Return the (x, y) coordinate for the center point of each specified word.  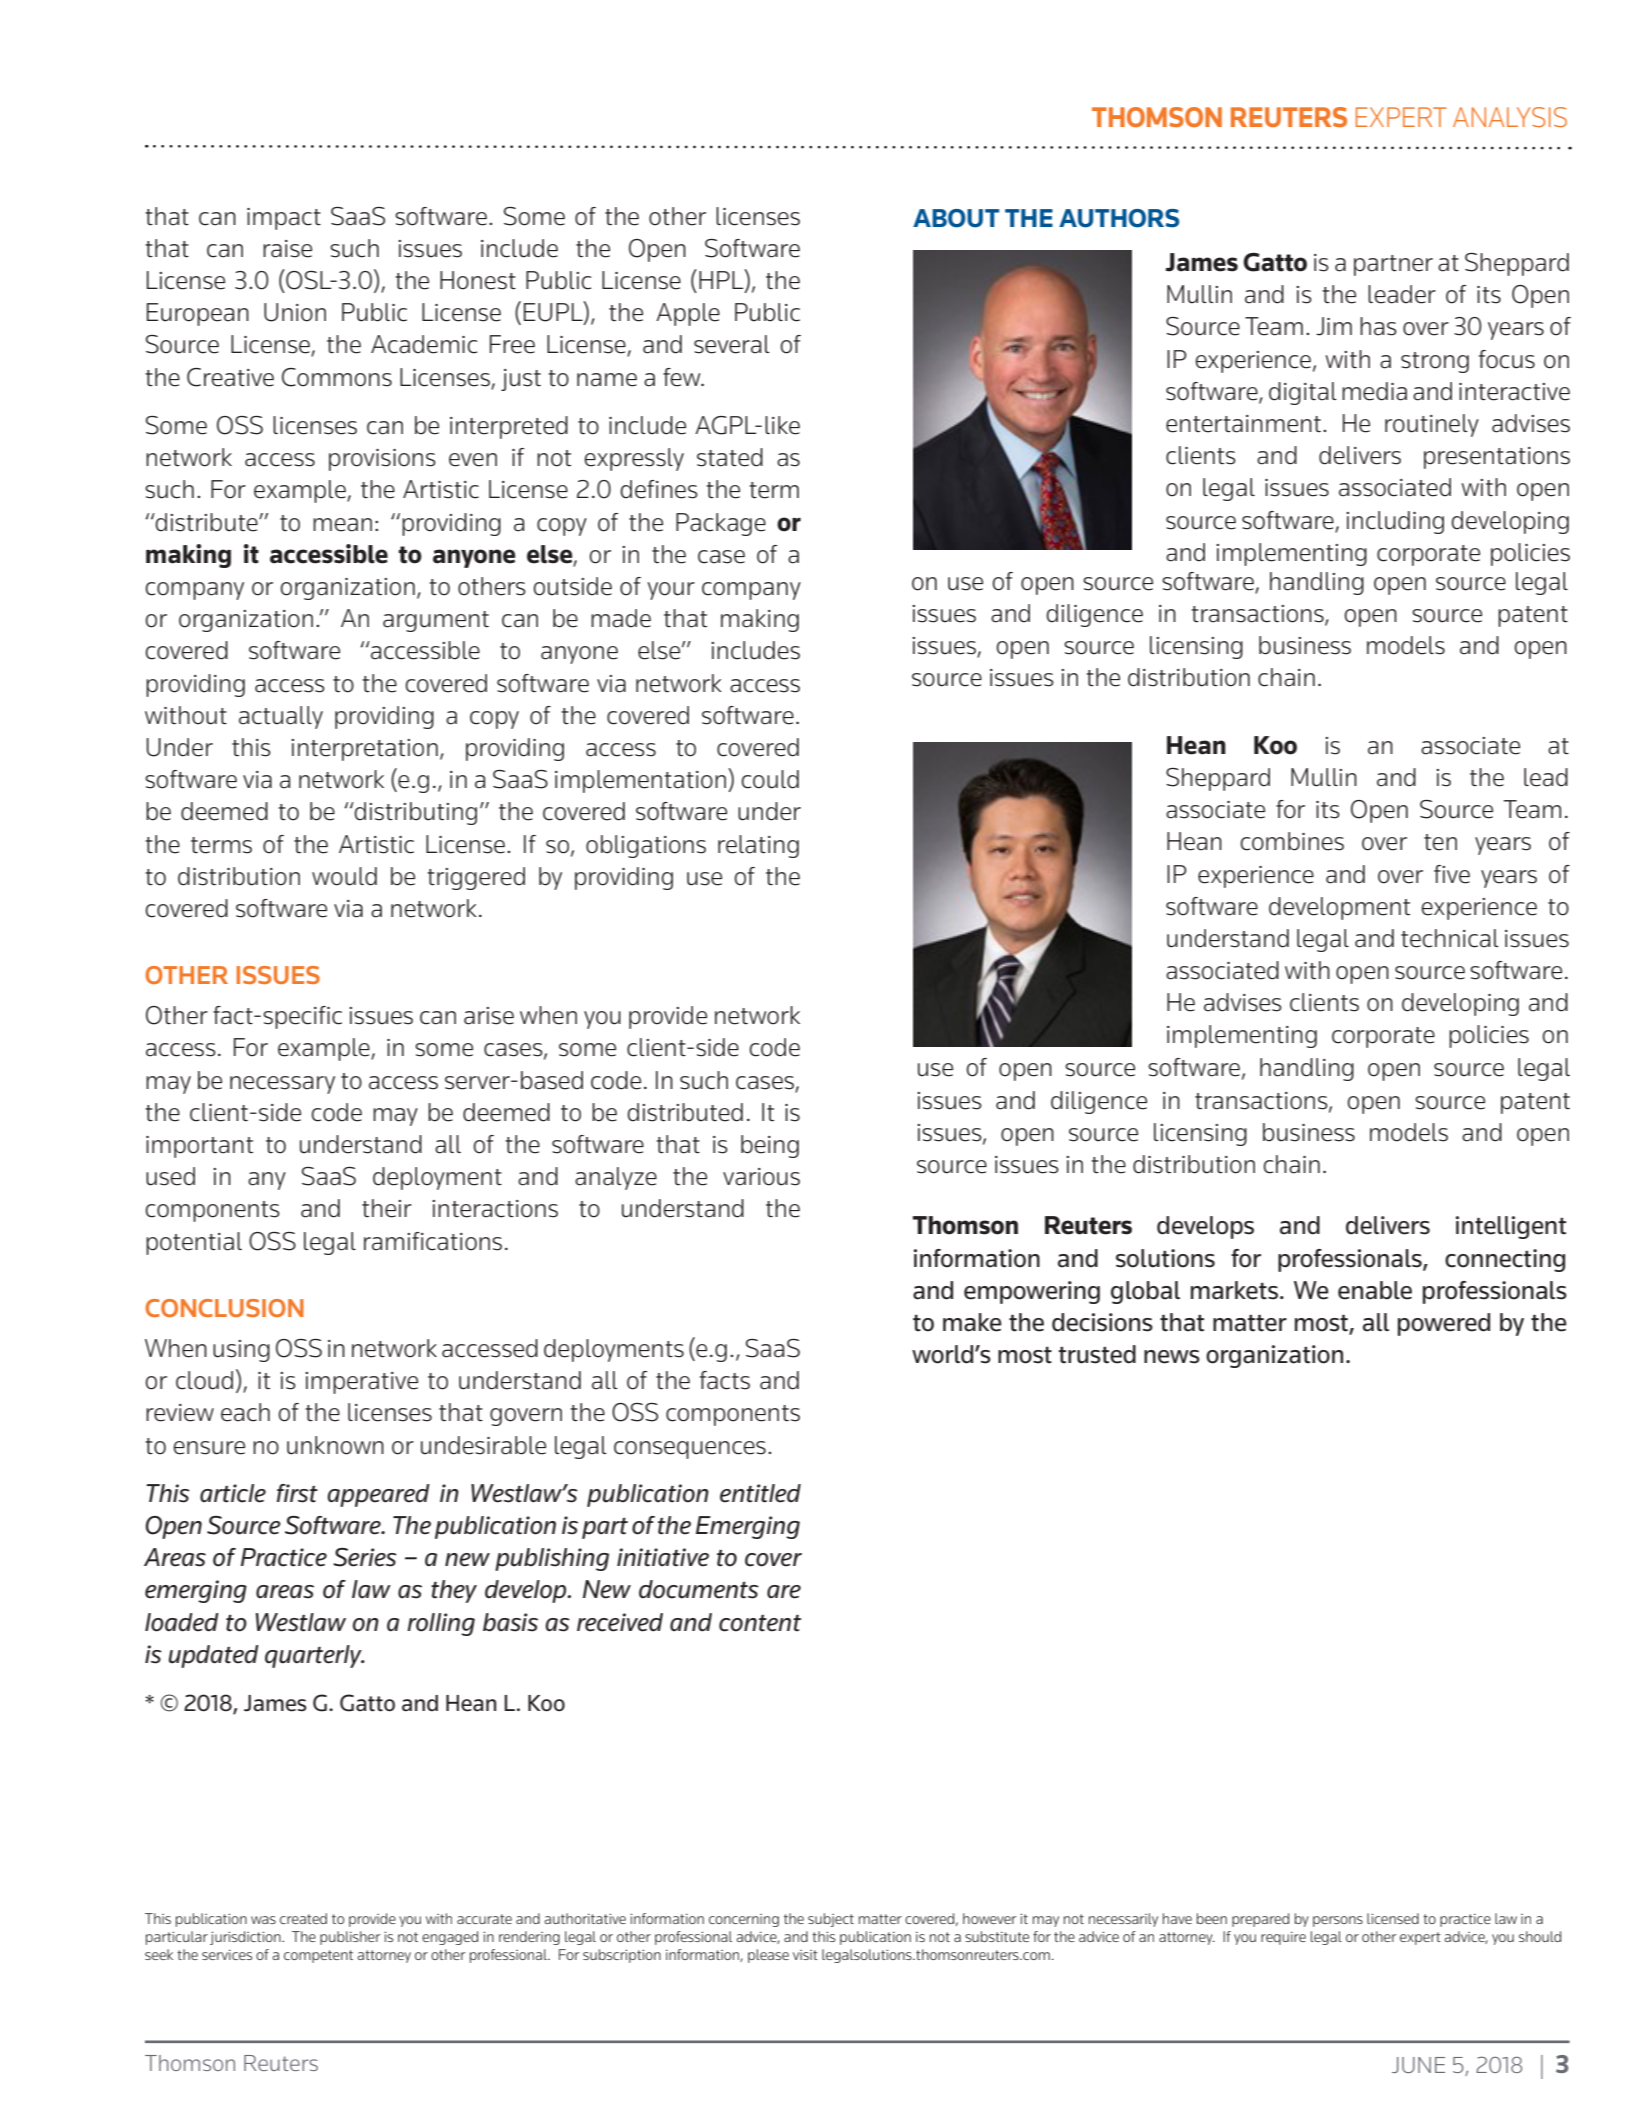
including (1395, 522)
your (671, 591)
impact (284, 219)
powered (1444, 1324)
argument (436, 621)
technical (1450, 938)
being (770, 1146)
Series (365, 1557)
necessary (282, 1085)
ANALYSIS (1510, 117)
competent (318, 1956)
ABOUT (956, 218)
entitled (760, 1493)
